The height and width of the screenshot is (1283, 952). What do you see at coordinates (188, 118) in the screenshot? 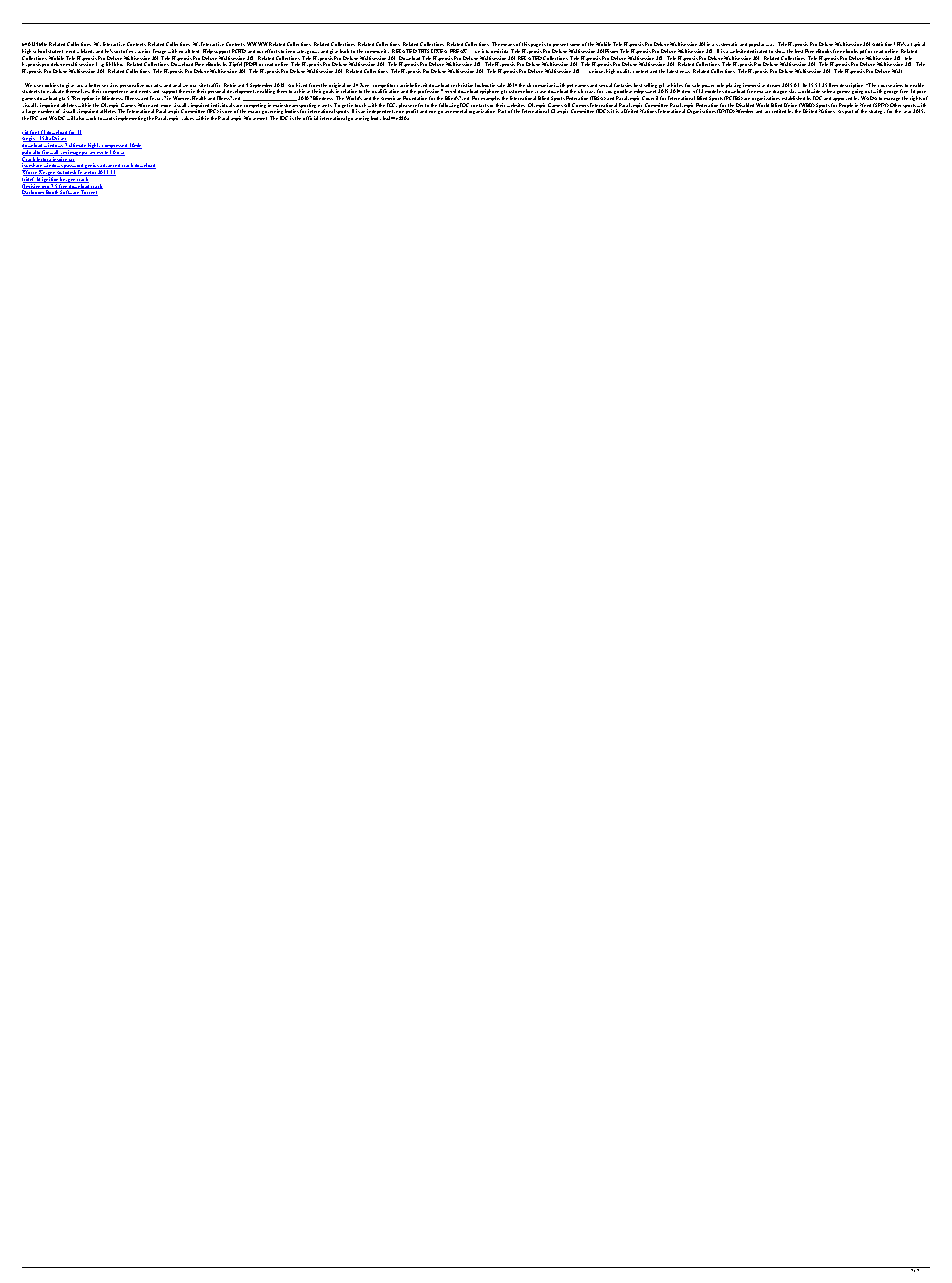
I see `values` at bounding box center [188, 118].
